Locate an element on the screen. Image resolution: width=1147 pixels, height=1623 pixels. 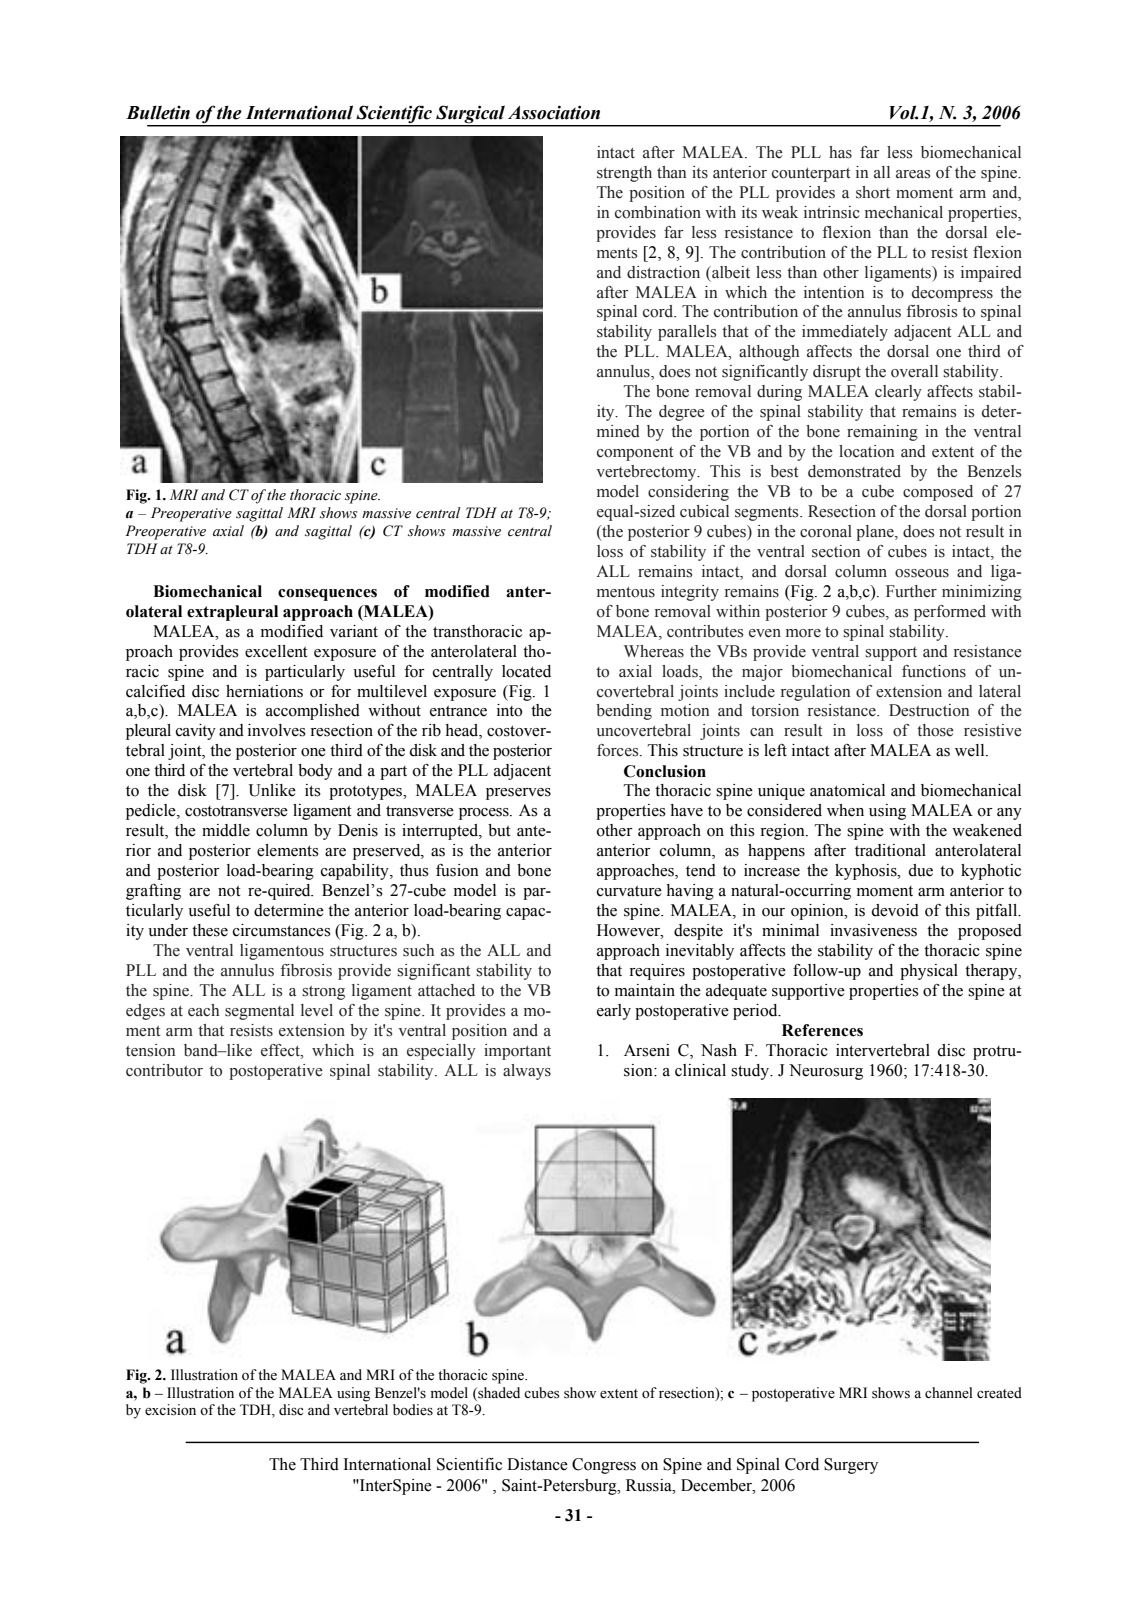
consequences is located at coordinates (327, 595).
